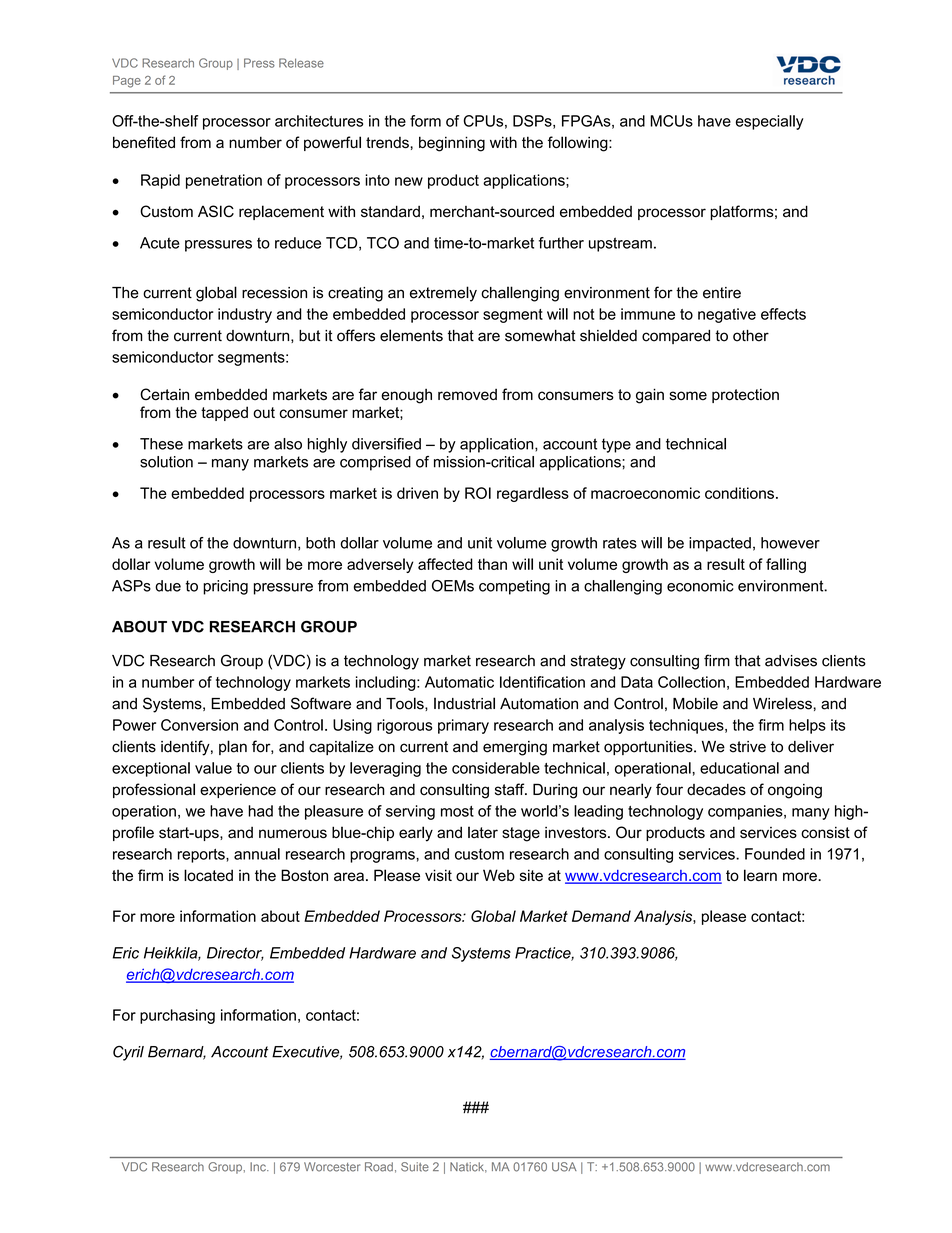  Describe the element at coordinates (452, 144) in the image. I see `beginning` at that location.
